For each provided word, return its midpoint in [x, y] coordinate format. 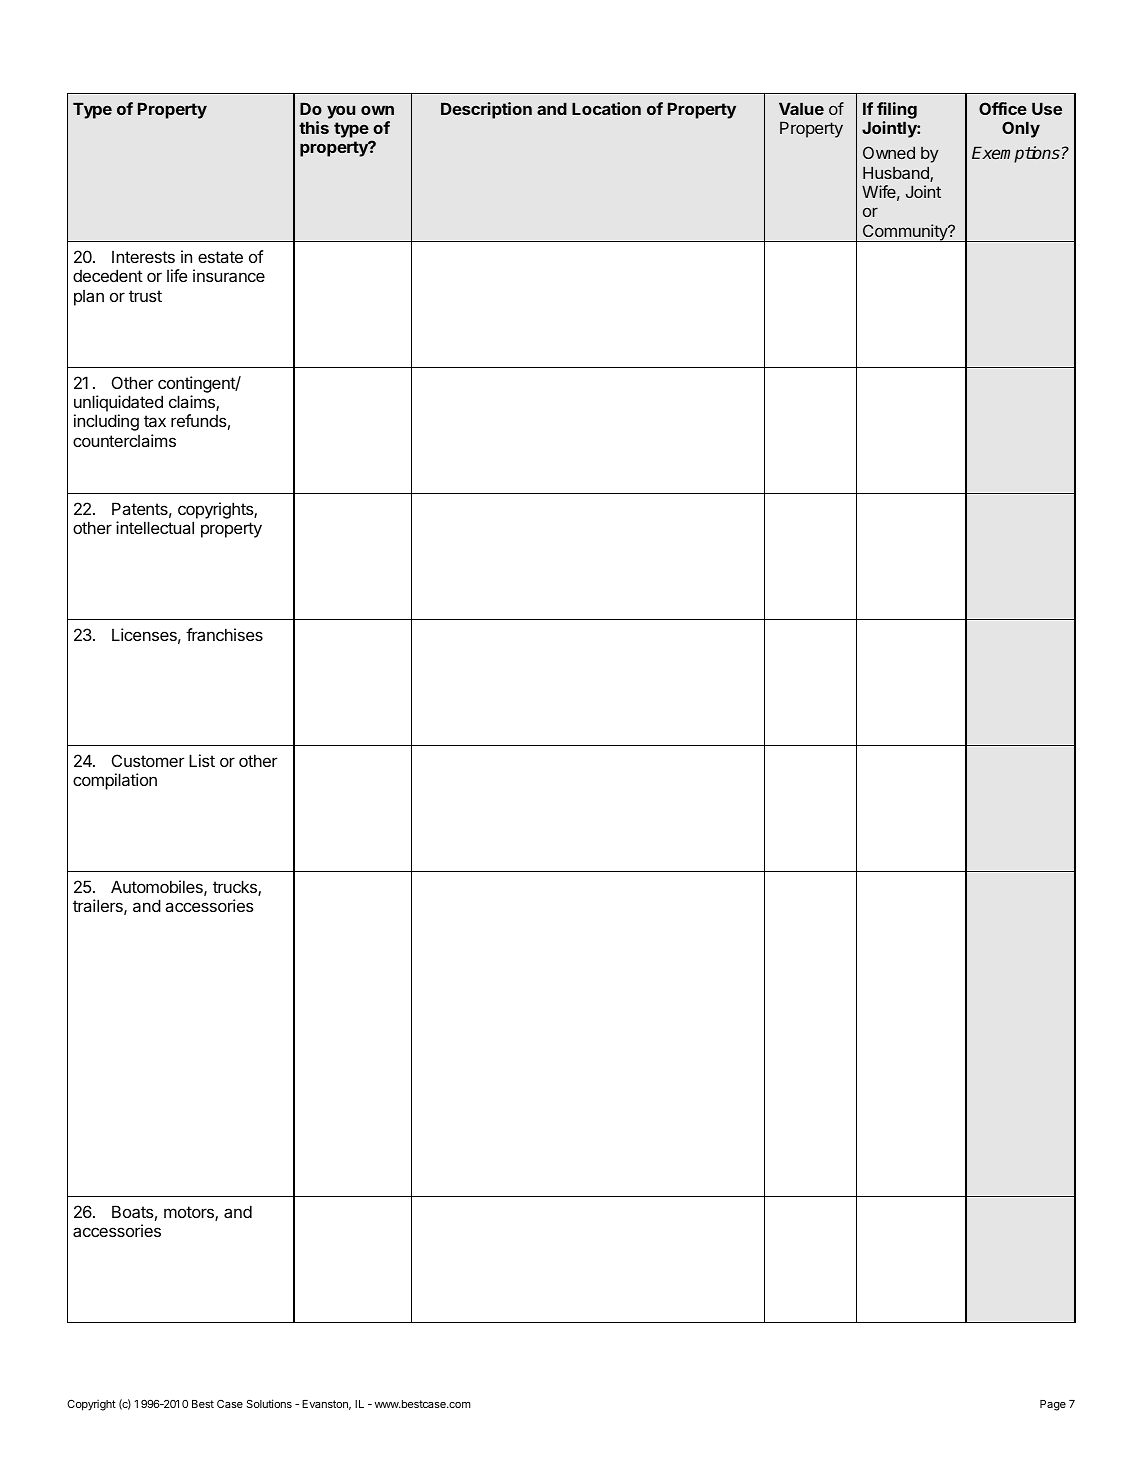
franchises [224, 634]
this [314, 127]
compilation [115, 781]
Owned [889, 152]
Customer [148, 760]
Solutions [269, 1403]
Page [1053, 1405]
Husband [897, 174]
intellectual [155, 527]
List [202, 760]
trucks [236, 888]
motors [190, 1213]
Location [606, 108]
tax [155, 421]
